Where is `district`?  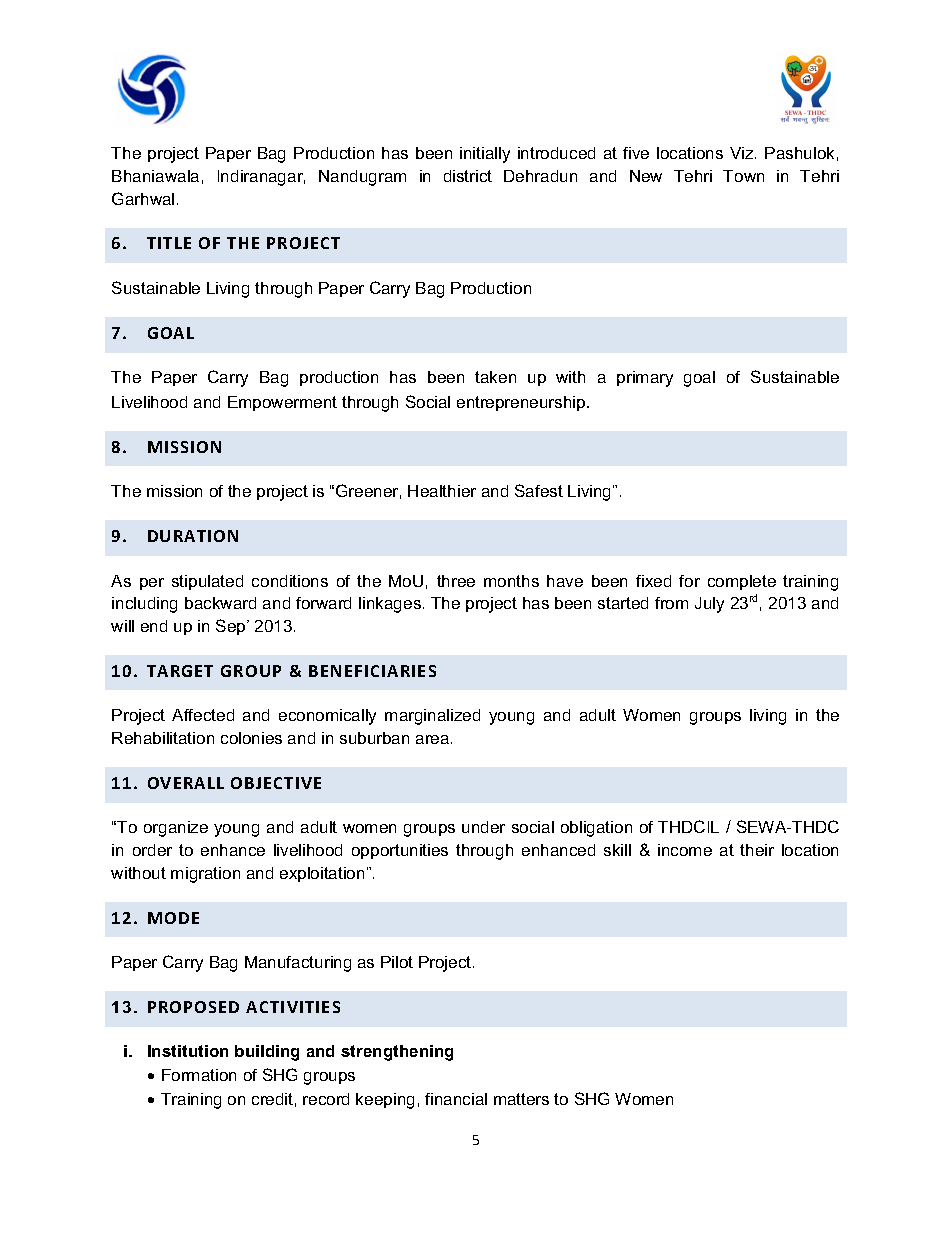 district is located at coordinates (468, 176).
